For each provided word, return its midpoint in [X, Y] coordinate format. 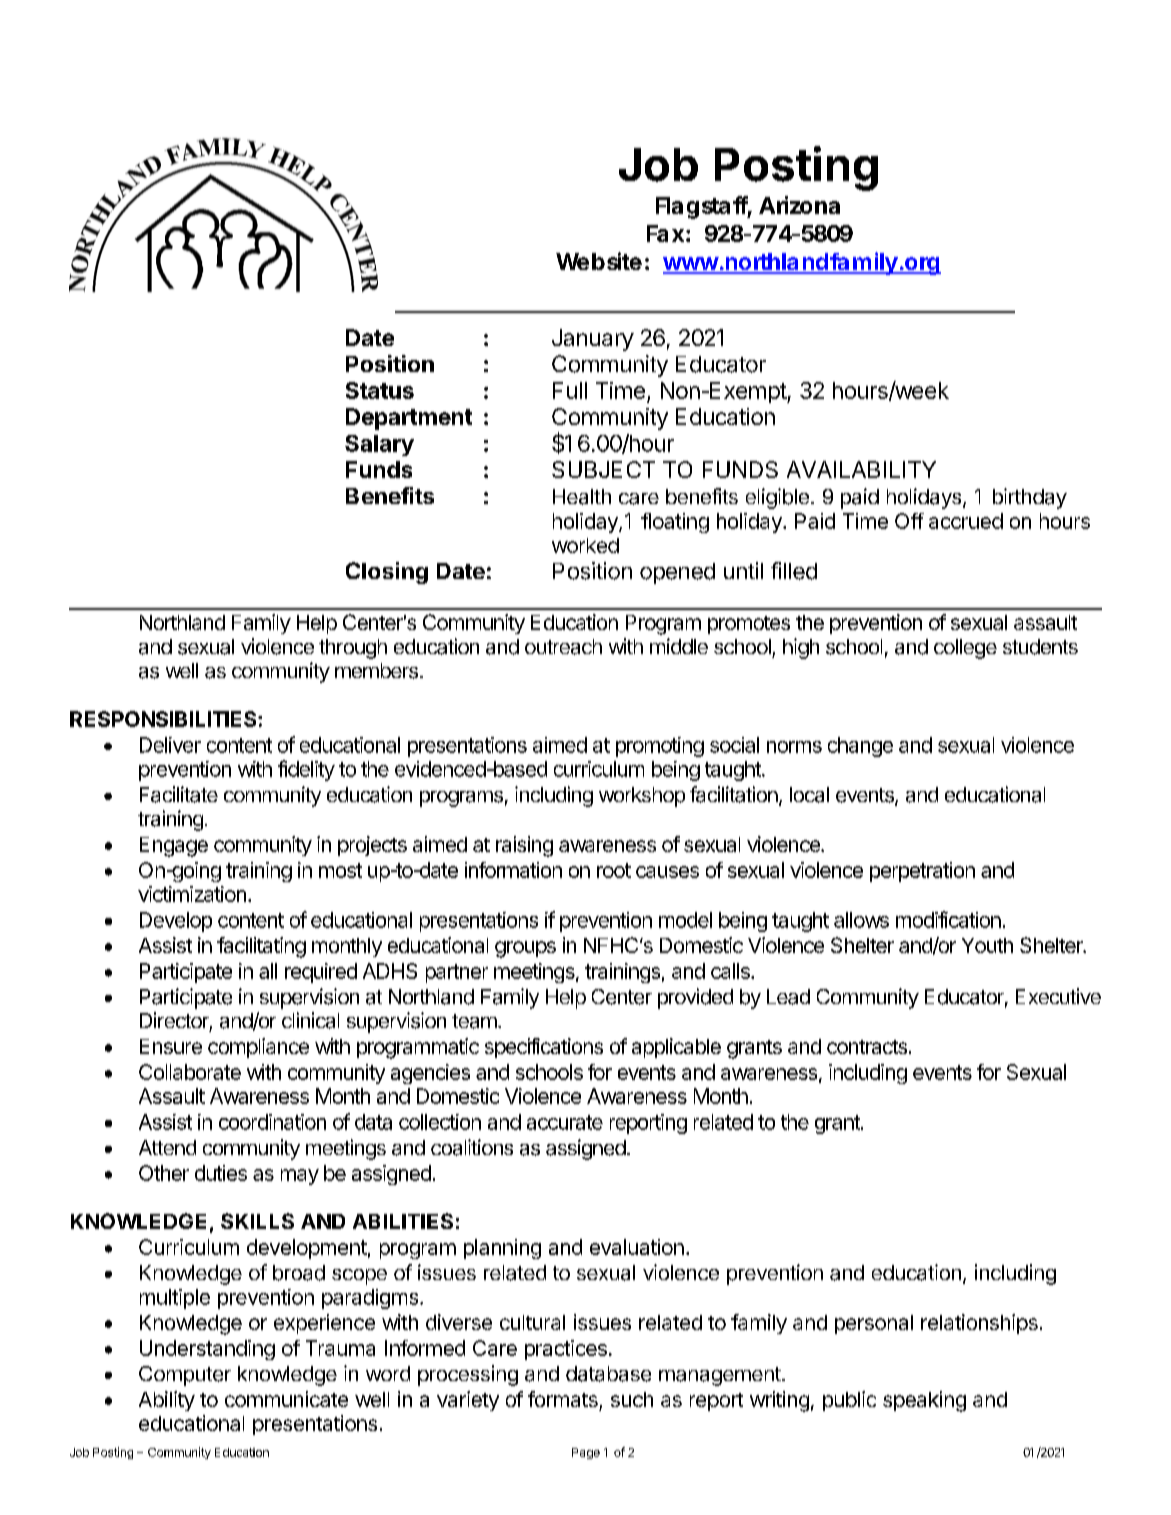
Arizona [799, 205]
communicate [286, 1399]
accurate [565, 1122]
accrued [966, 521]
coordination [272, 1122]
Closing [387, 573]
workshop [642, 797]
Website [599, 261]
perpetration [922, 872]
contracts [868, 1047]
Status [380, 390]
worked [585, 545]
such [632, 1399]
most [340, 870]
